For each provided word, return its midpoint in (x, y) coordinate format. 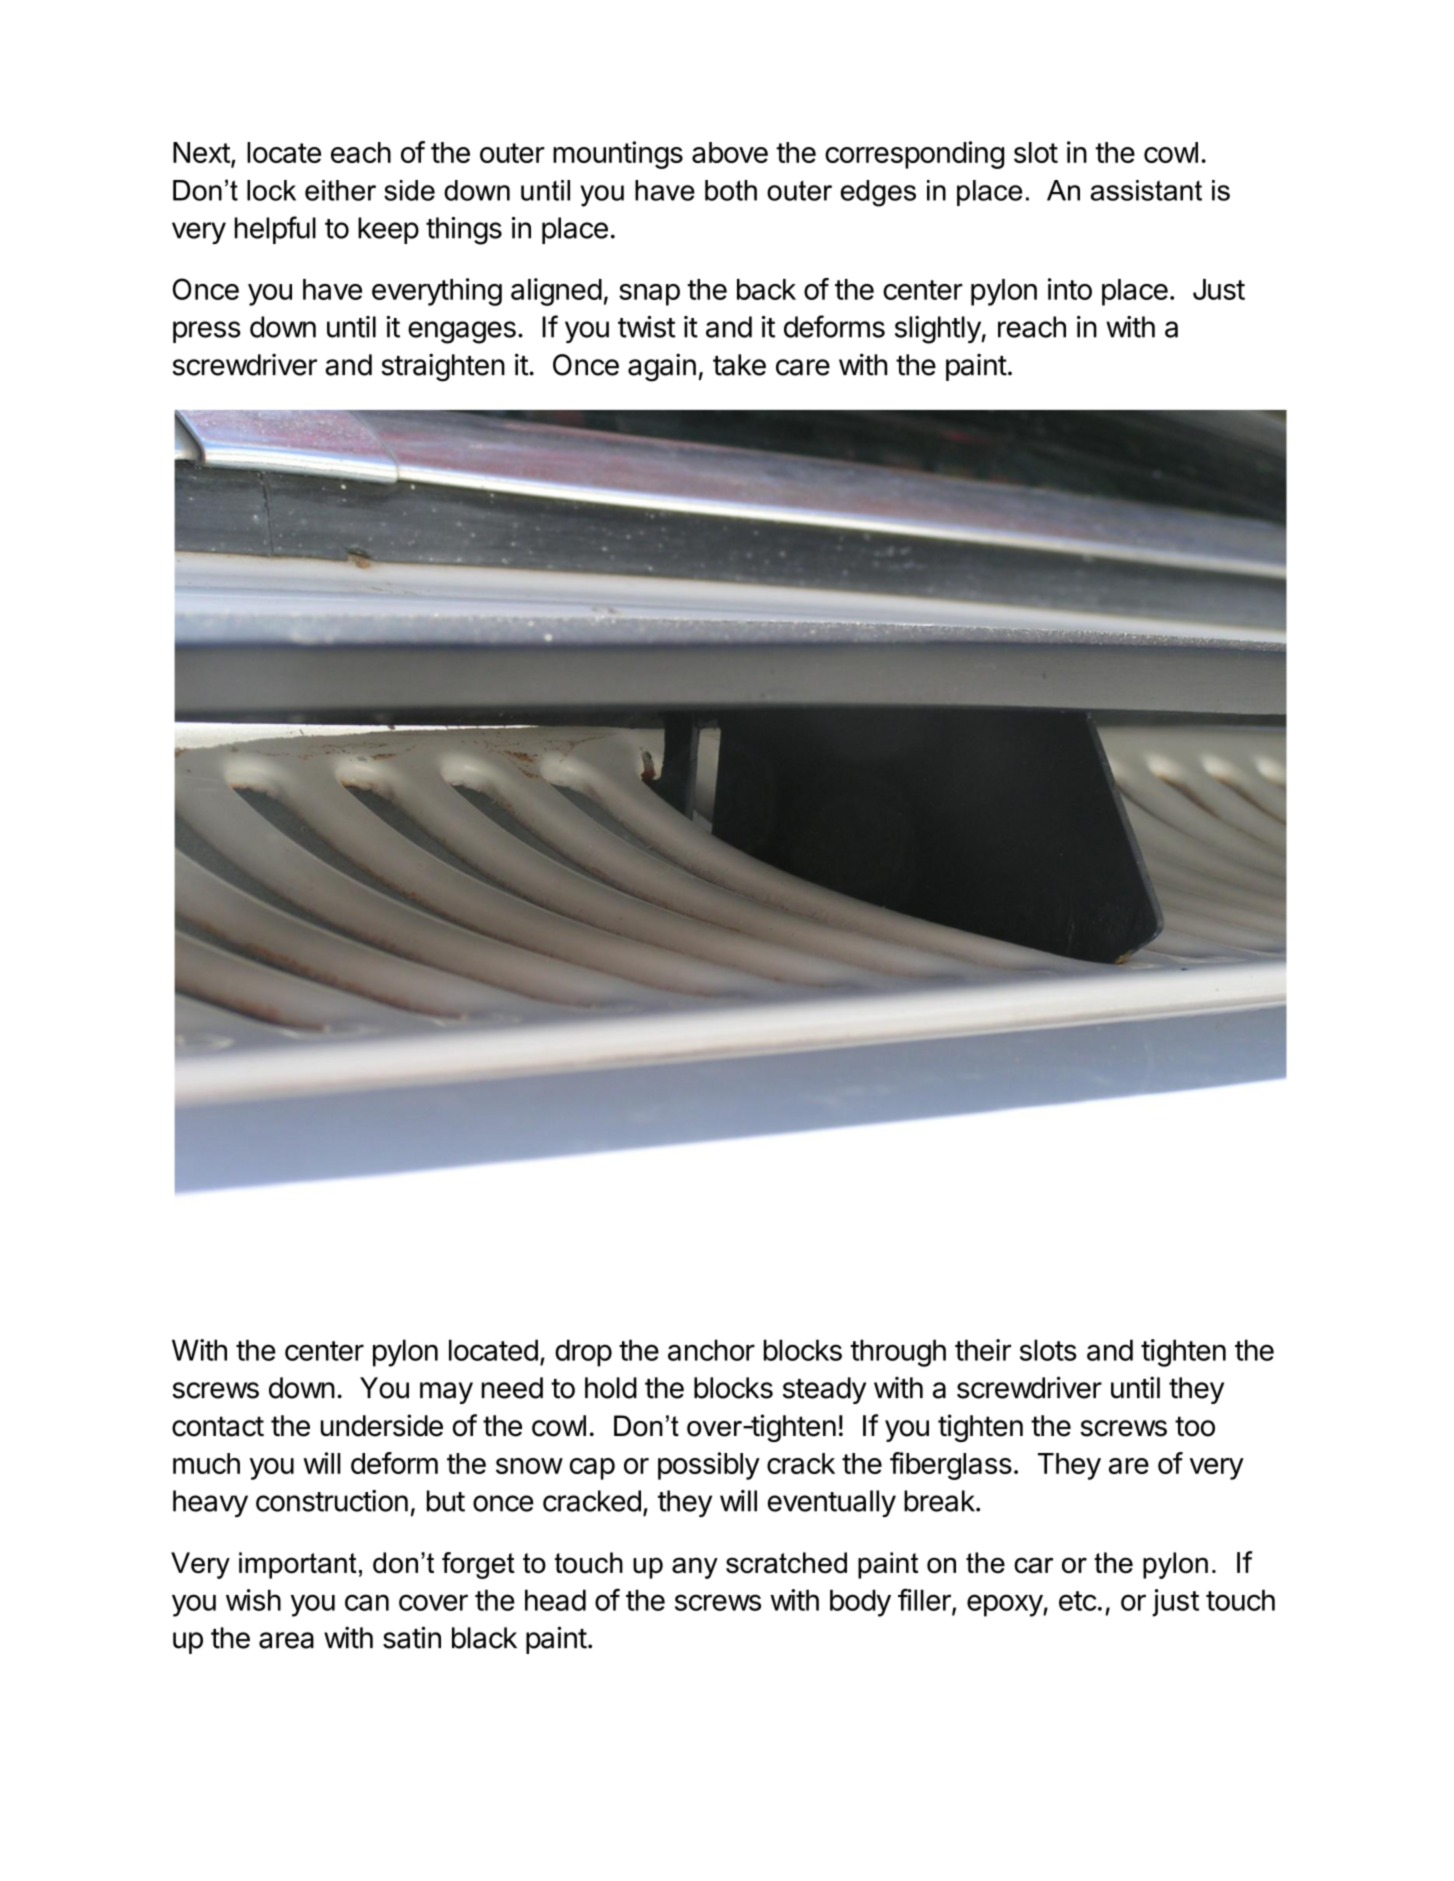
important (298, 1565)
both (731, 190)
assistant (1146, 190)
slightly (938, 330)
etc (1077, 1601)
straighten (443, 367)
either (340, 190)
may (446, 1393)
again (662, 367)
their (983, 1350)
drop (583, 1353)
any (695, 1568)
